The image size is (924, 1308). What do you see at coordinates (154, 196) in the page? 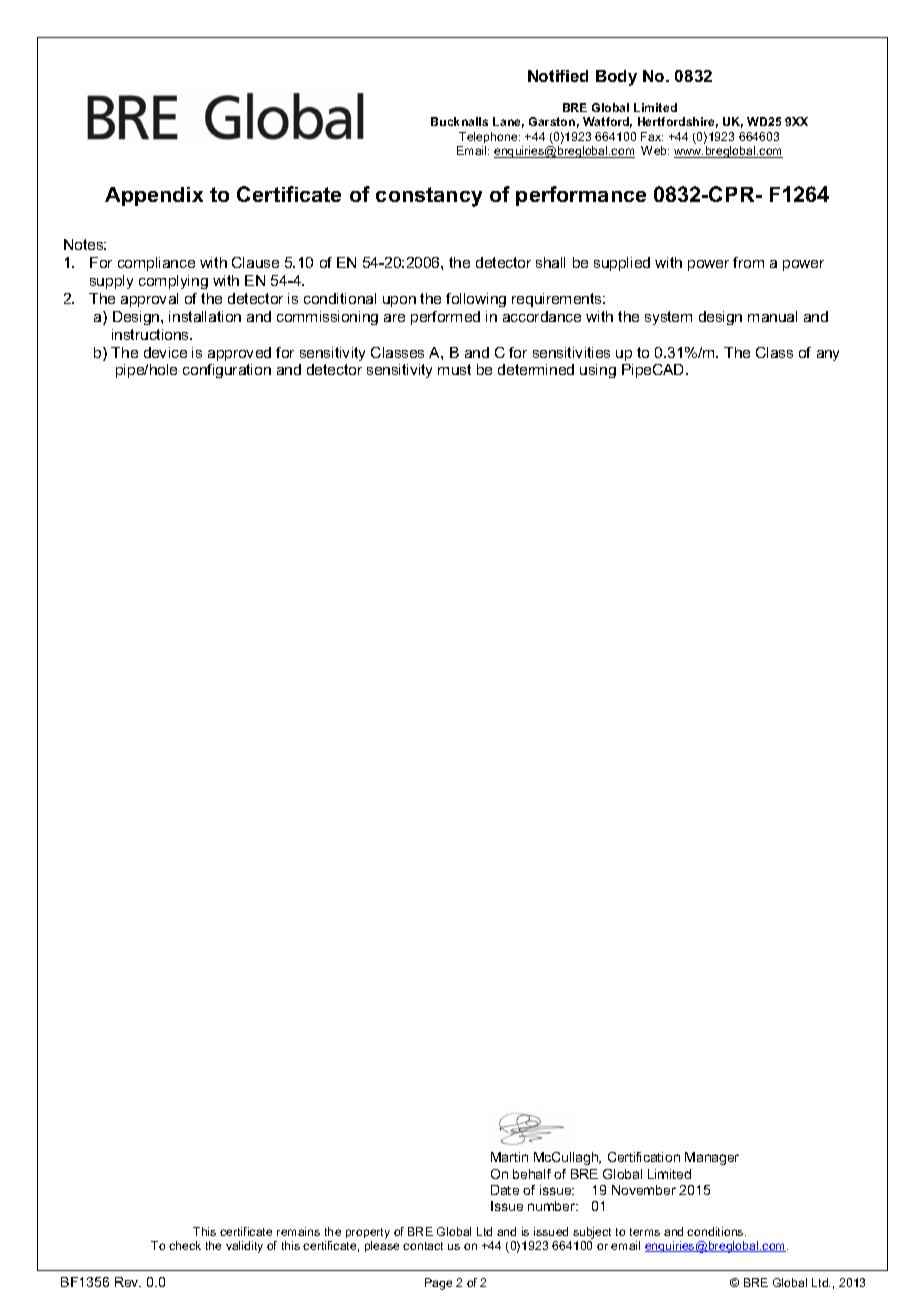
I see `Appendix` at bounding box center [154, 196].
